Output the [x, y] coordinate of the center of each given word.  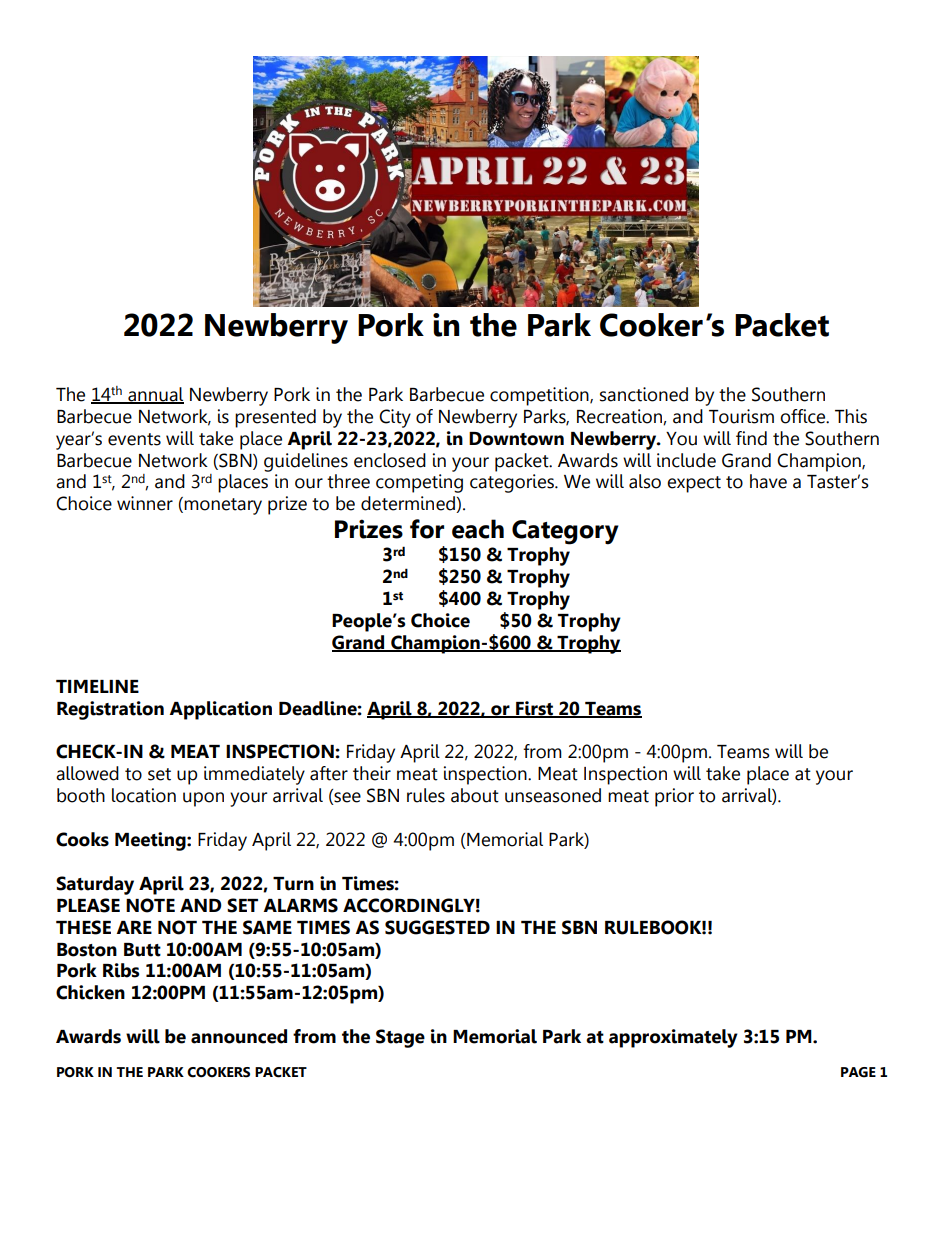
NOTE [150, 905]
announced [239, 1036]
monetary [223, 506]
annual [155, 395]
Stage [400, 1038]
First [535, 709]
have [768, 481]
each [478, 529]
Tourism [741, 416]
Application [221, 710]
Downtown [516, 439]
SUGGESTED [437, 927]
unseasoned [553, 795]
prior [674, 797]
